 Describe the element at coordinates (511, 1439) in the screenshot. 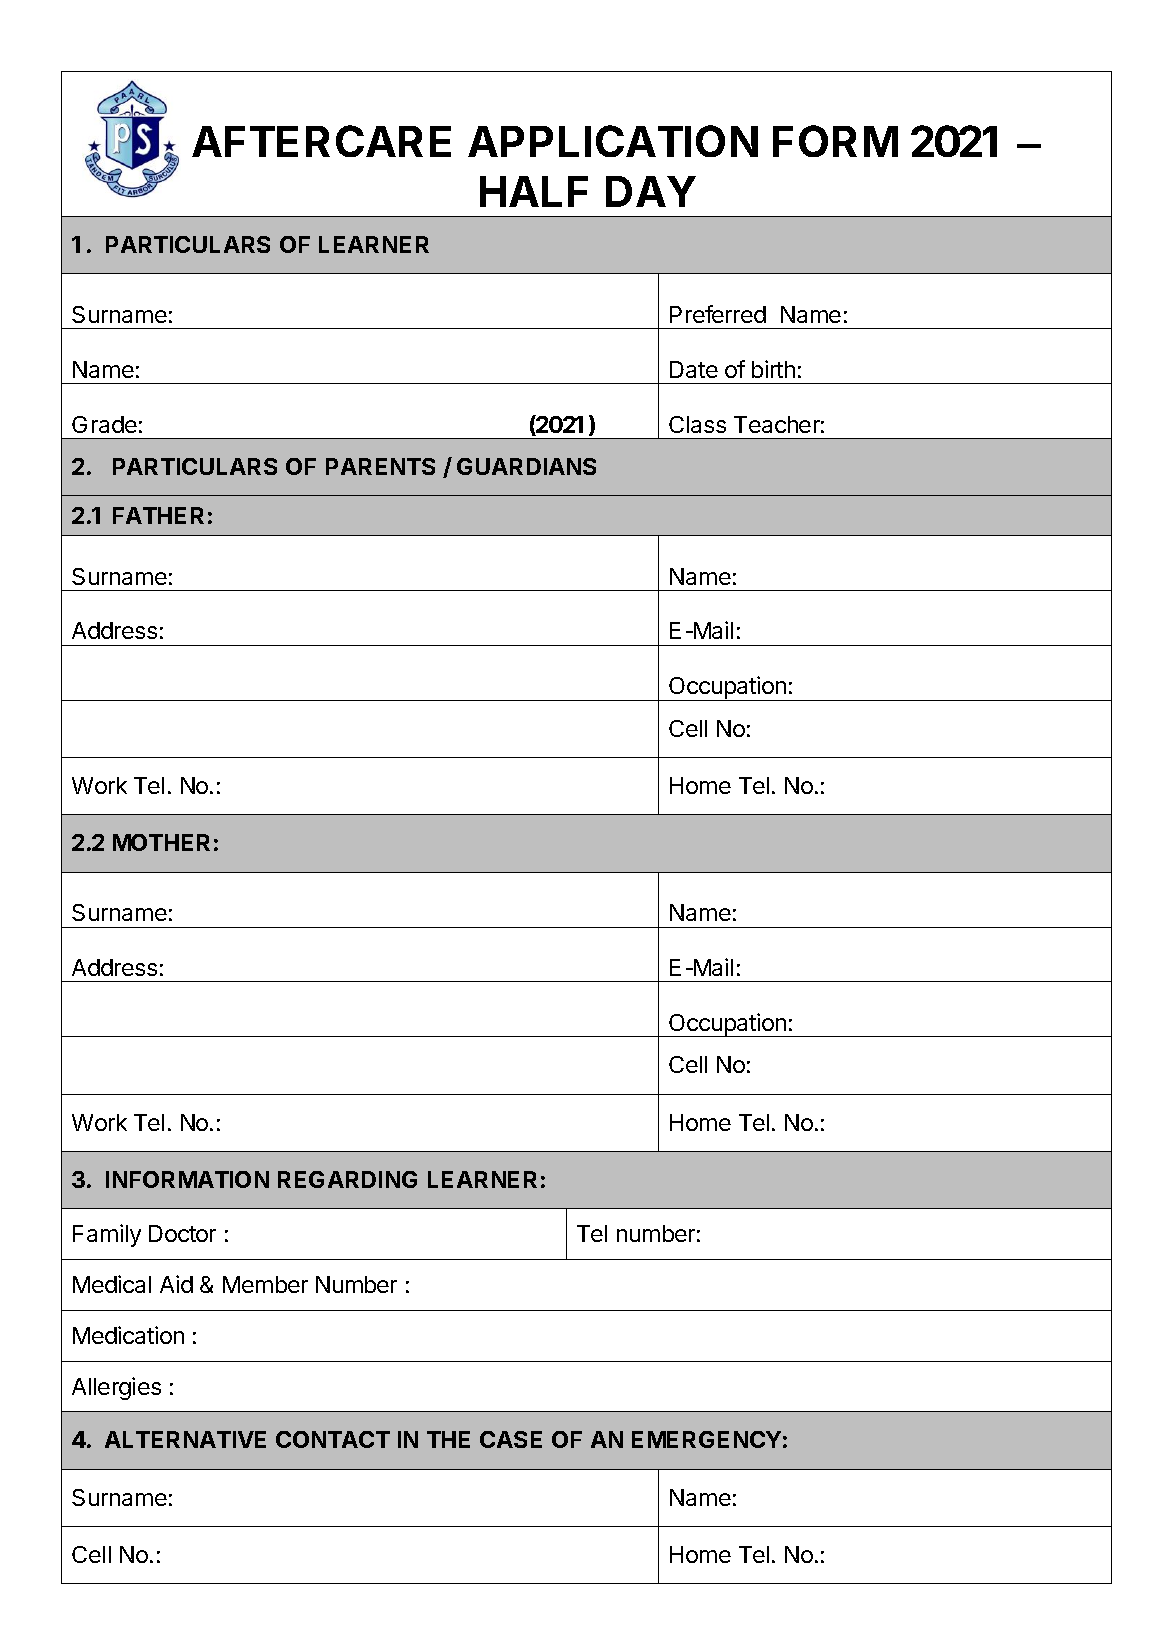

I see `CASE` at that location.
